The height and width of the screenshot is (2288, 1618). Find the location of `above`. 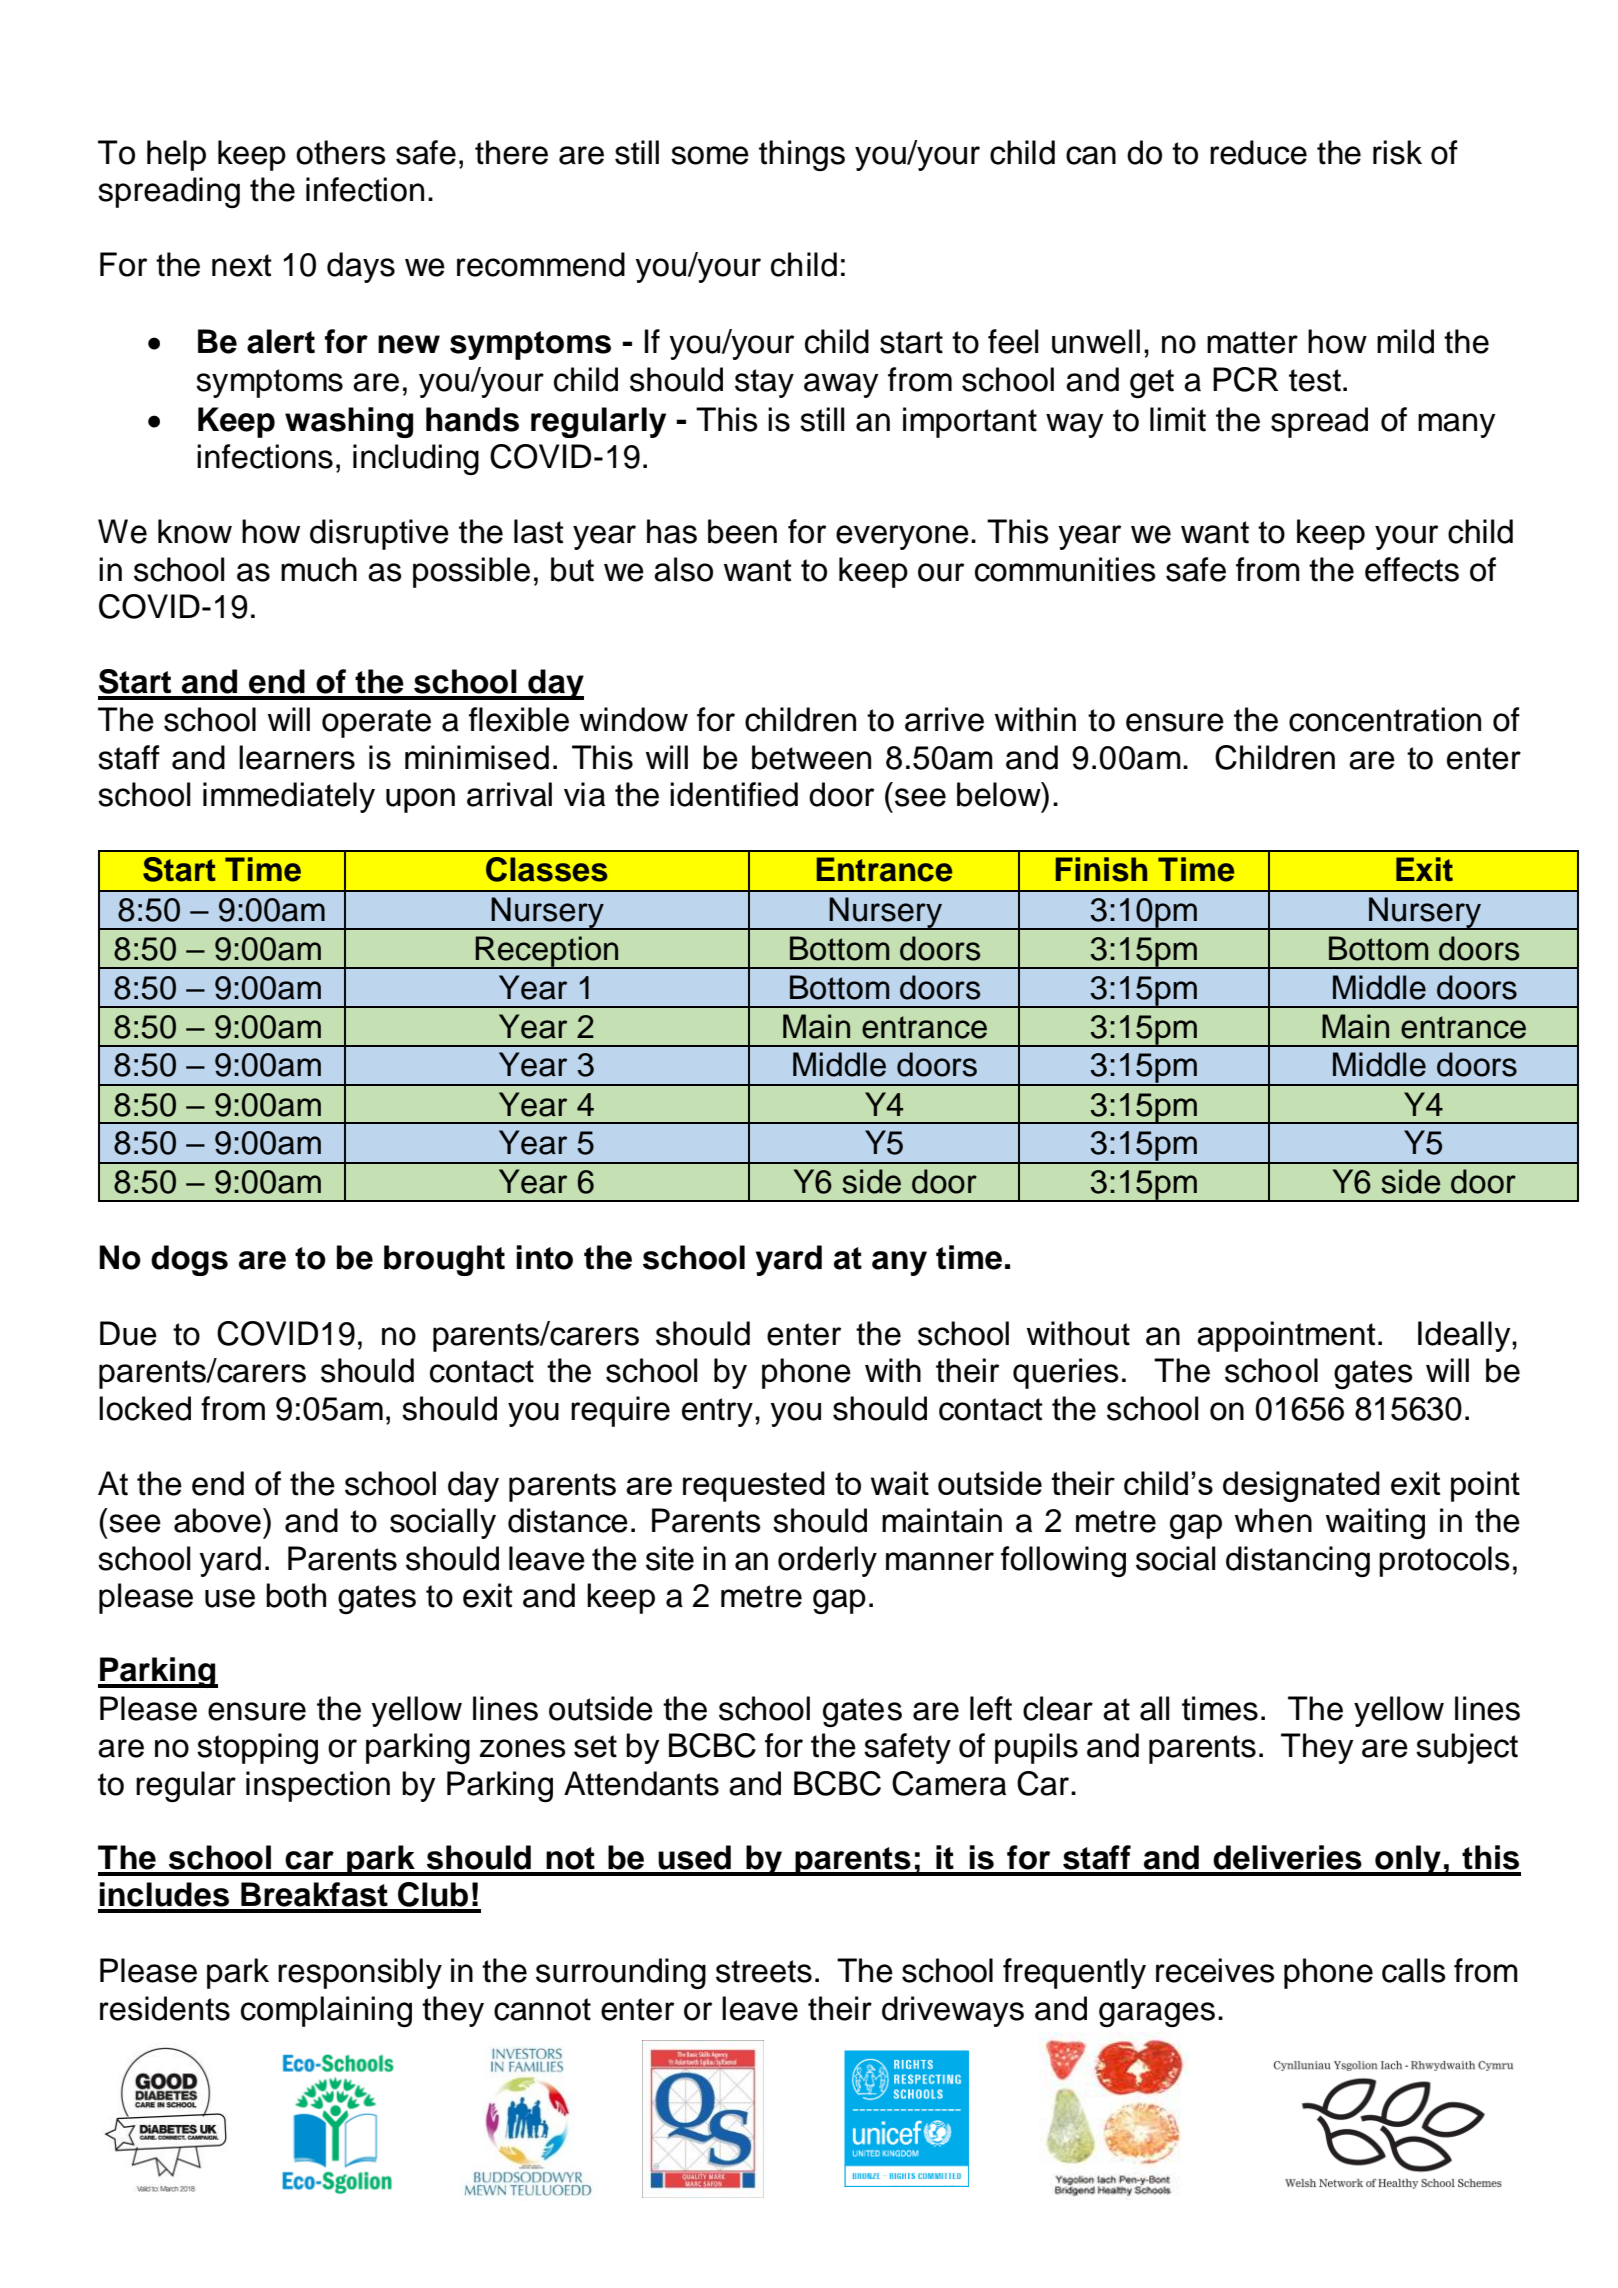

above is located at coordinates (217, 1520).
